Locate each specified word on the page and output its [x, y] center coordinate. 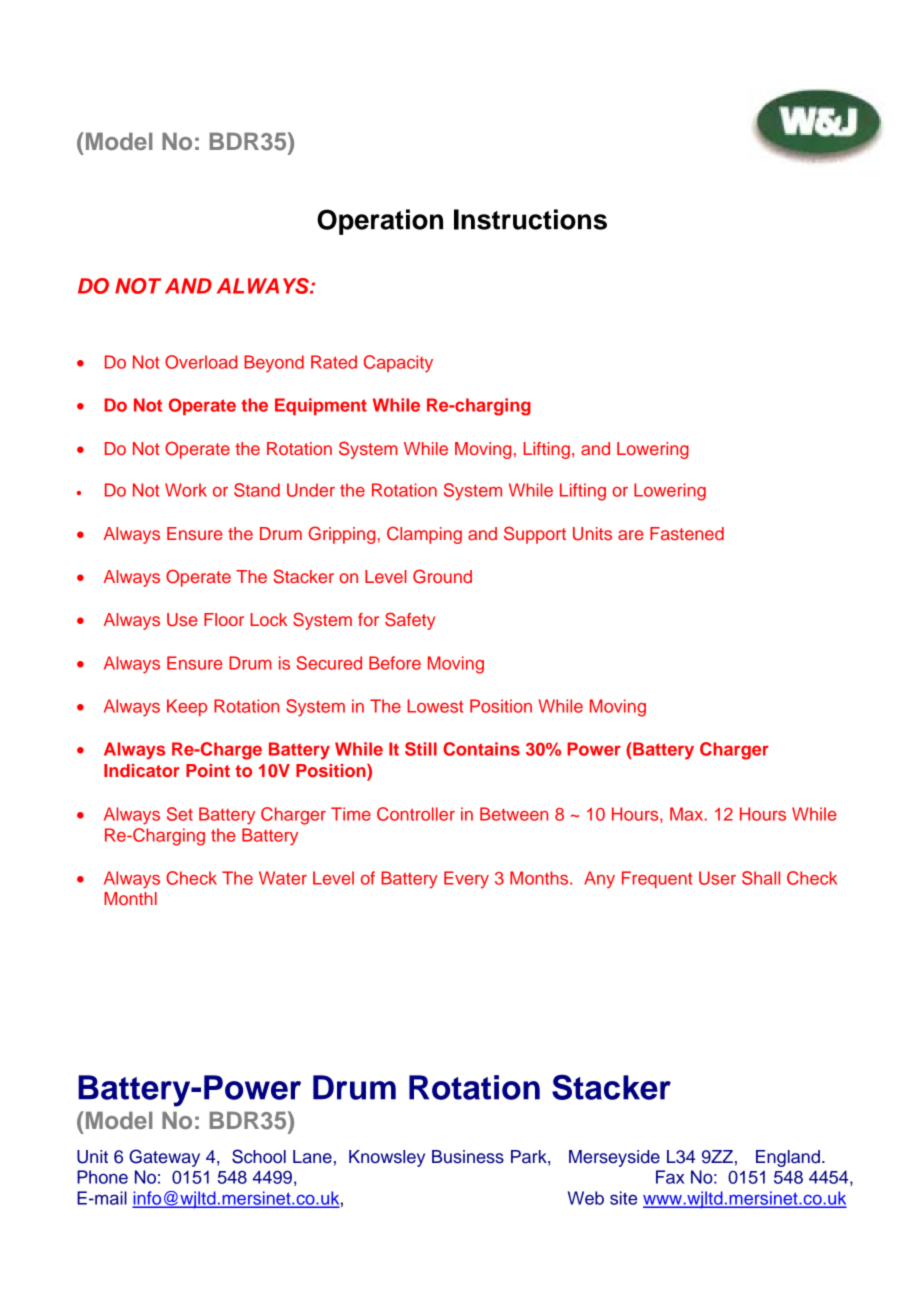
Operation [380, 222]
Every [466, 880]
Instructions [530, 219]
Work [186, 490]
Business [468, 1157]
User [717, 878]
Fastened [687, 533]
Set [180, 814]
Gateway [164, 1158]
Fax [670, 1177]
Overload [201, 362]
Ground [442, 576]
